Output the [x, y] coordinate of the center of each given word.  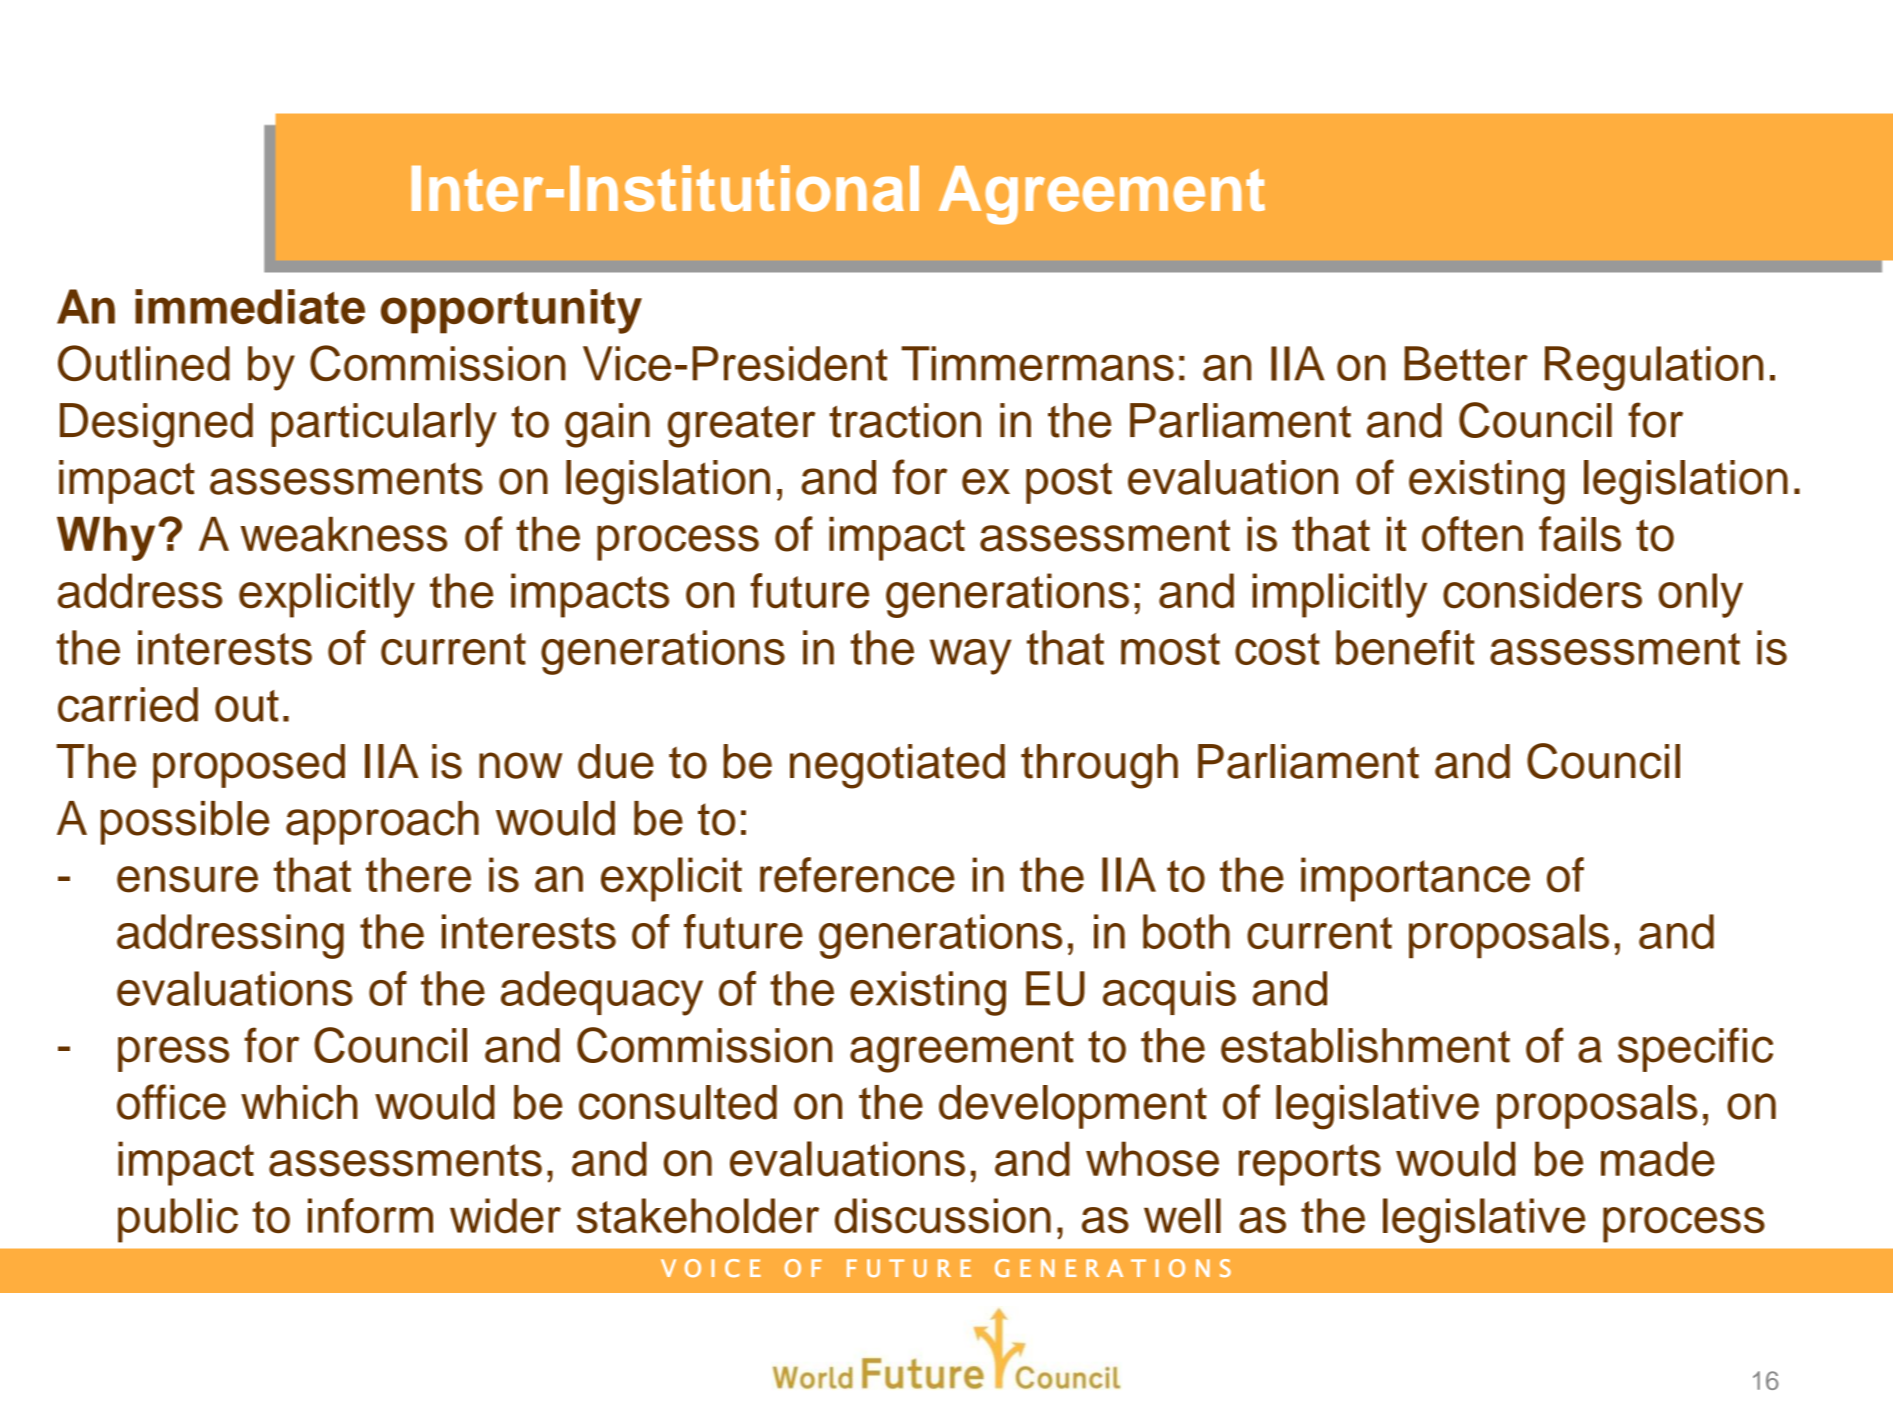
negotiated [897, 766]
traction [905, 420]
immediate [250, 306]
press [173, 1054]
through [1099, 766]
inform [370, 1215]
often [1472, 534]
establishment [1365, 1045]
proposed [249, 766]
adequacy [602, 993]
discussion [943, 1216]
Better [1466, 363]
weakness [344, 534]
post [1069, 483]
